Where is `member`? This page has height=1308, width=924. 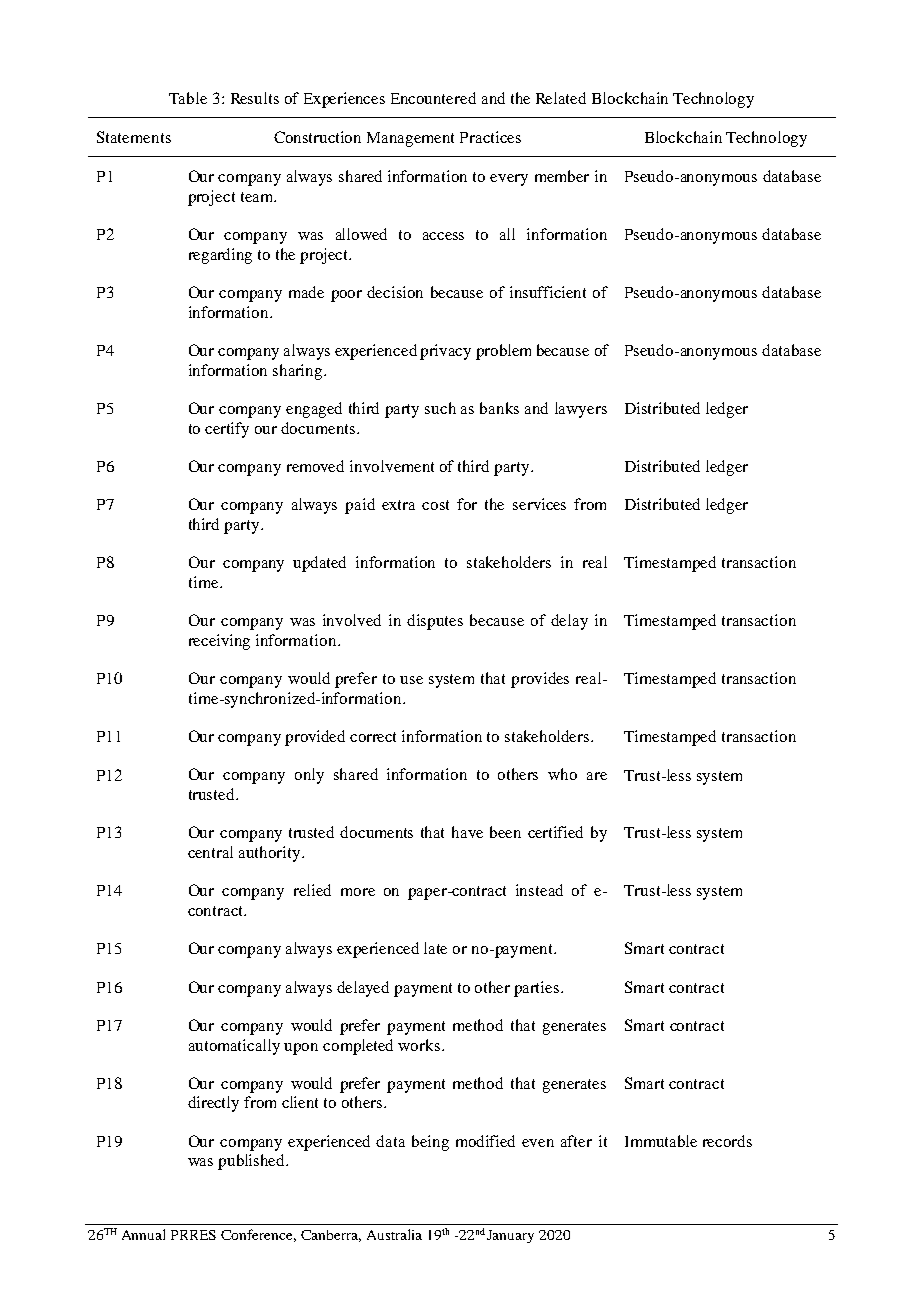 member is located at coordinates (562, 176).
